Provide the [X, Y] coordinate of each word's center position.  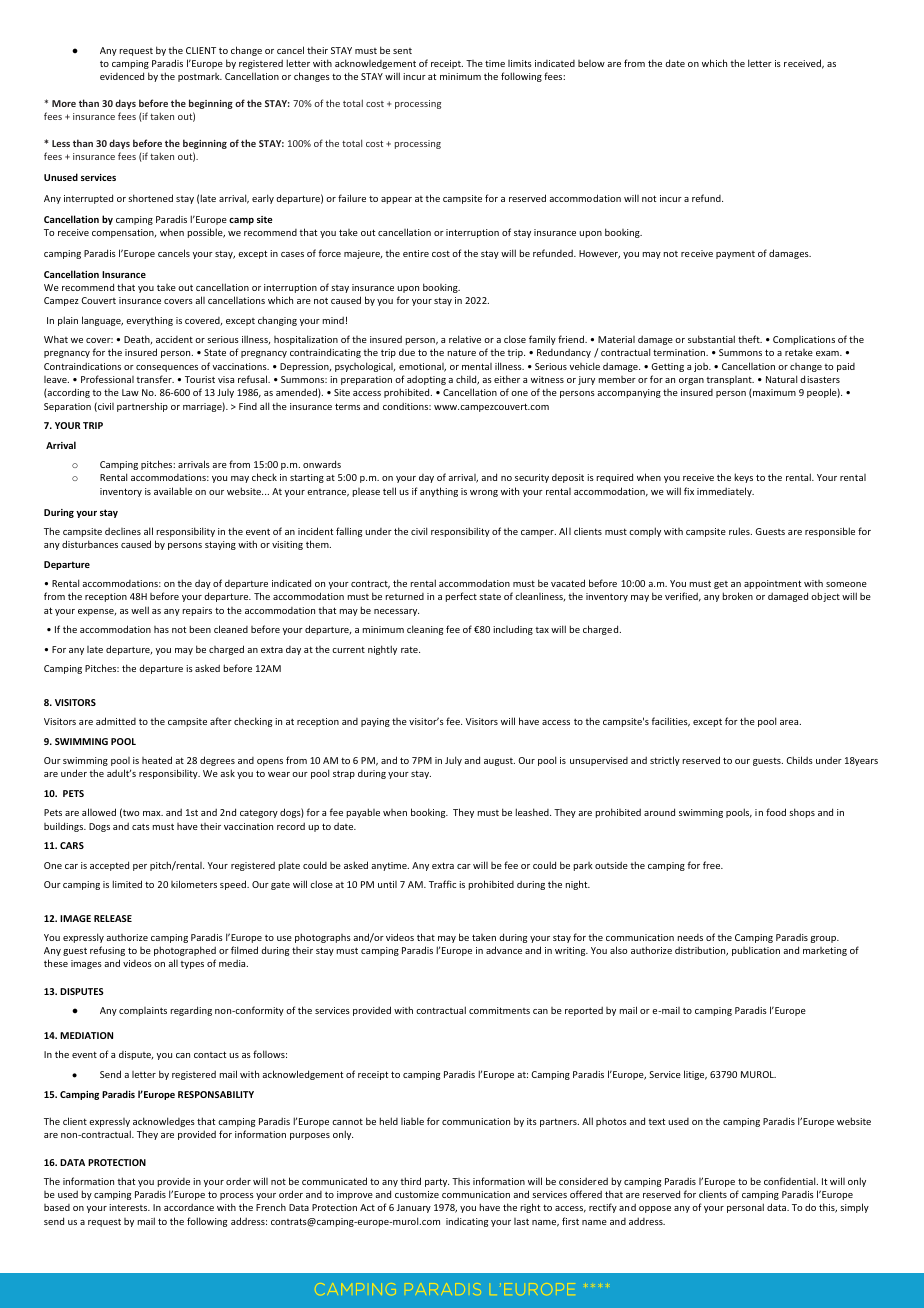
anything [439, 492]
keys [744, 478]
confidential [791, 1181]
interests [129, 1207]
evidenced [122, 76]
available [173, 491]
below [591, 63]
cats [141, 827]
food [776, 812]
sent [402, 51]
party [437, 1182]
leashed [533, 812]
